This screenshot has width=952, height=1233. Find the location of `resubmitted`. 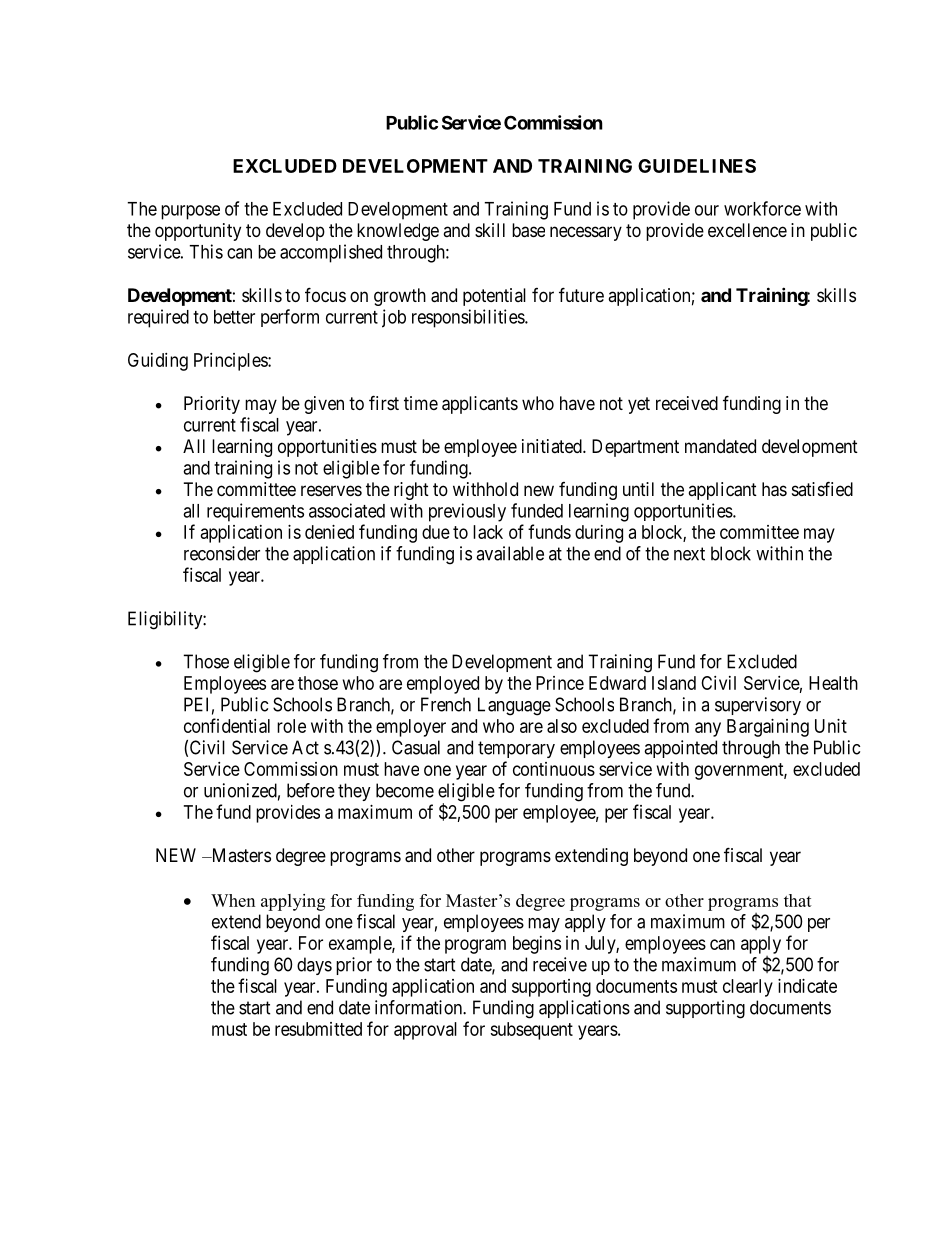

resubmitted is located at coordinates (318, 1029).
